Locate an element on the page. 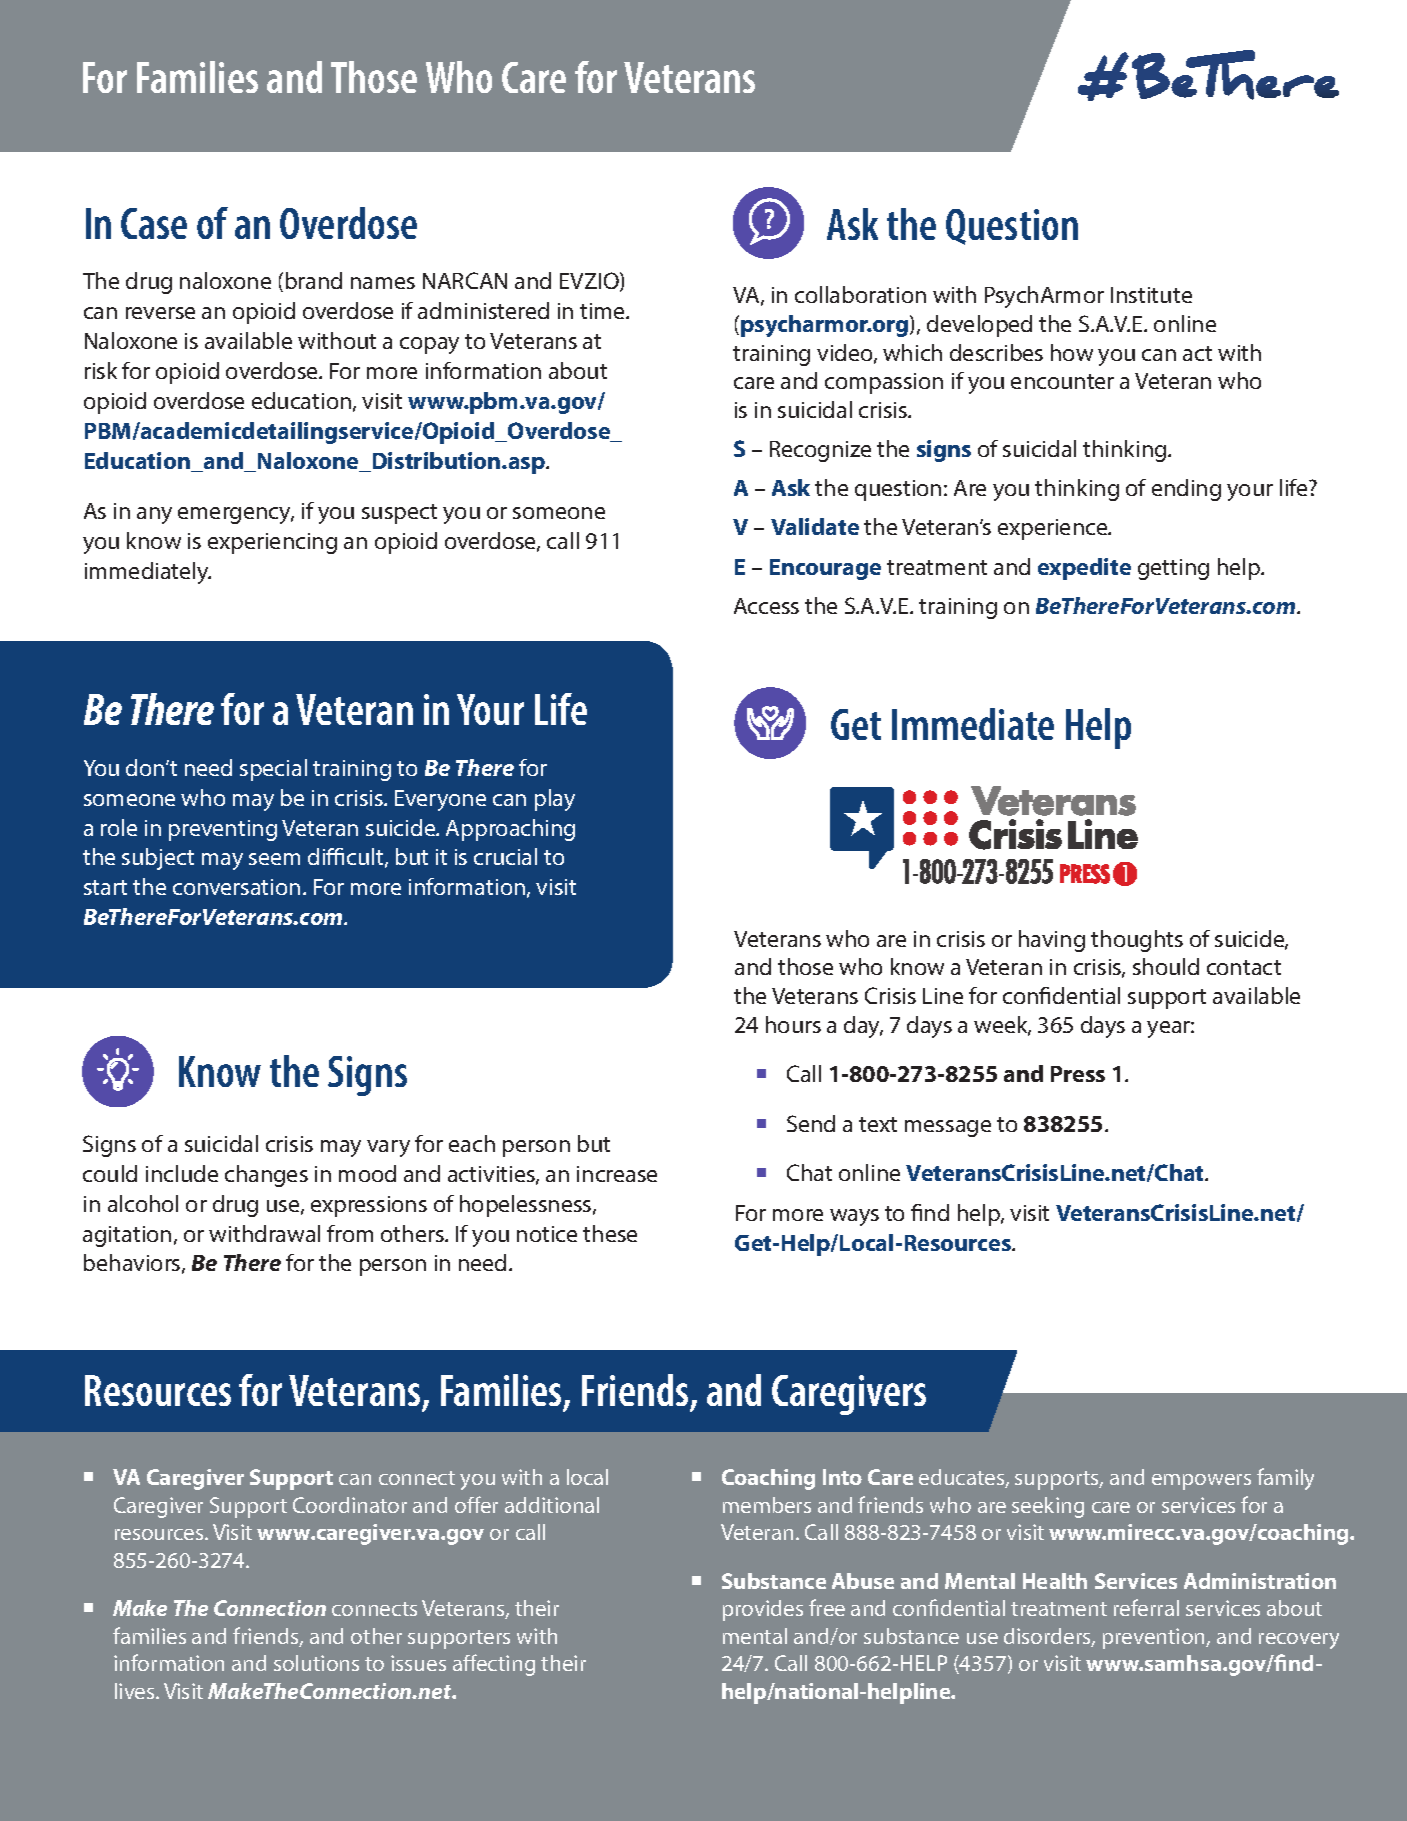 The image size is (1407, 1821). brand is located at coordinates (314, 280).
